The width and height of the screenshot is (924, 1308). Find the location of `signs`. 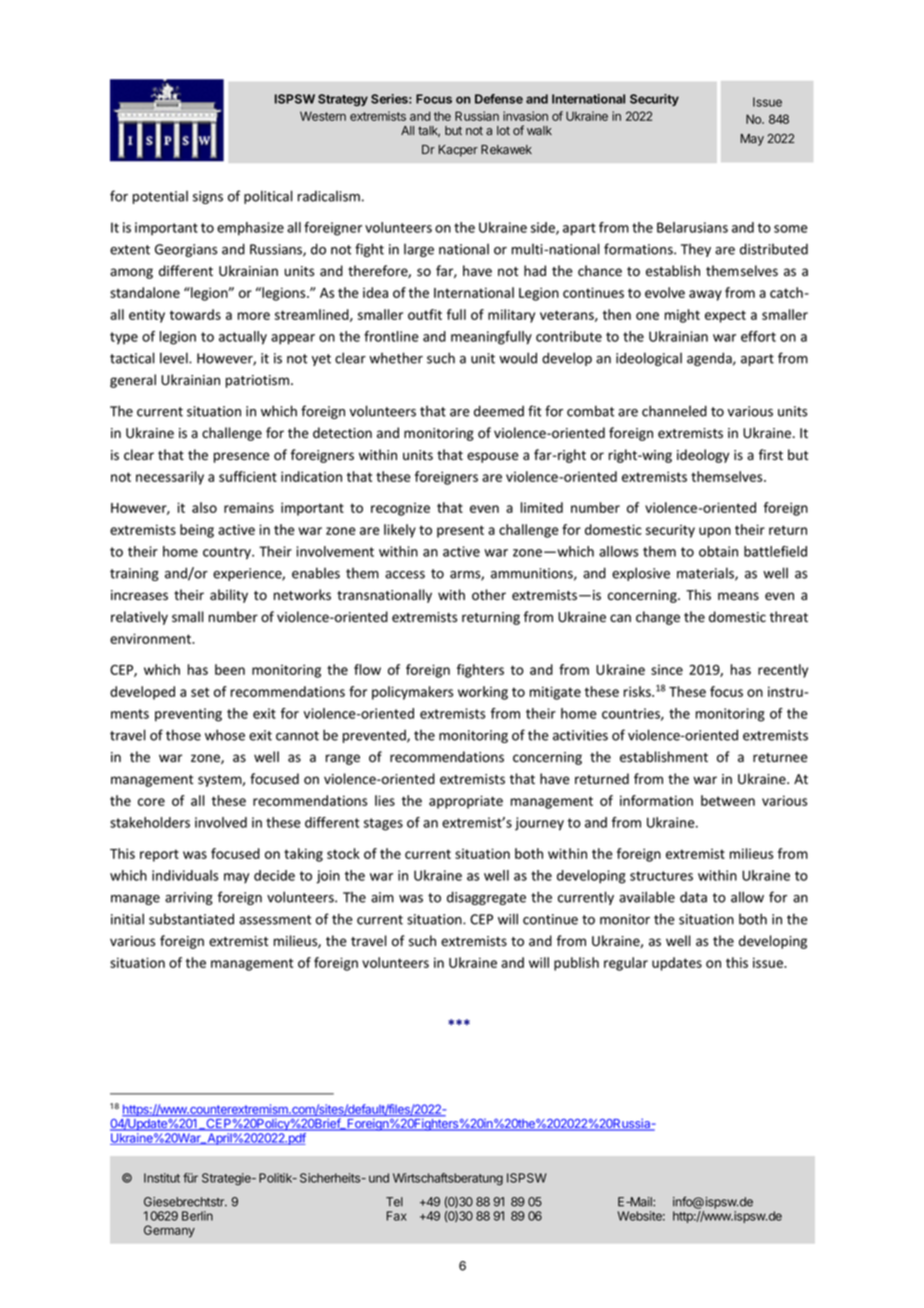

signs is located at coordinates (208, 197).
